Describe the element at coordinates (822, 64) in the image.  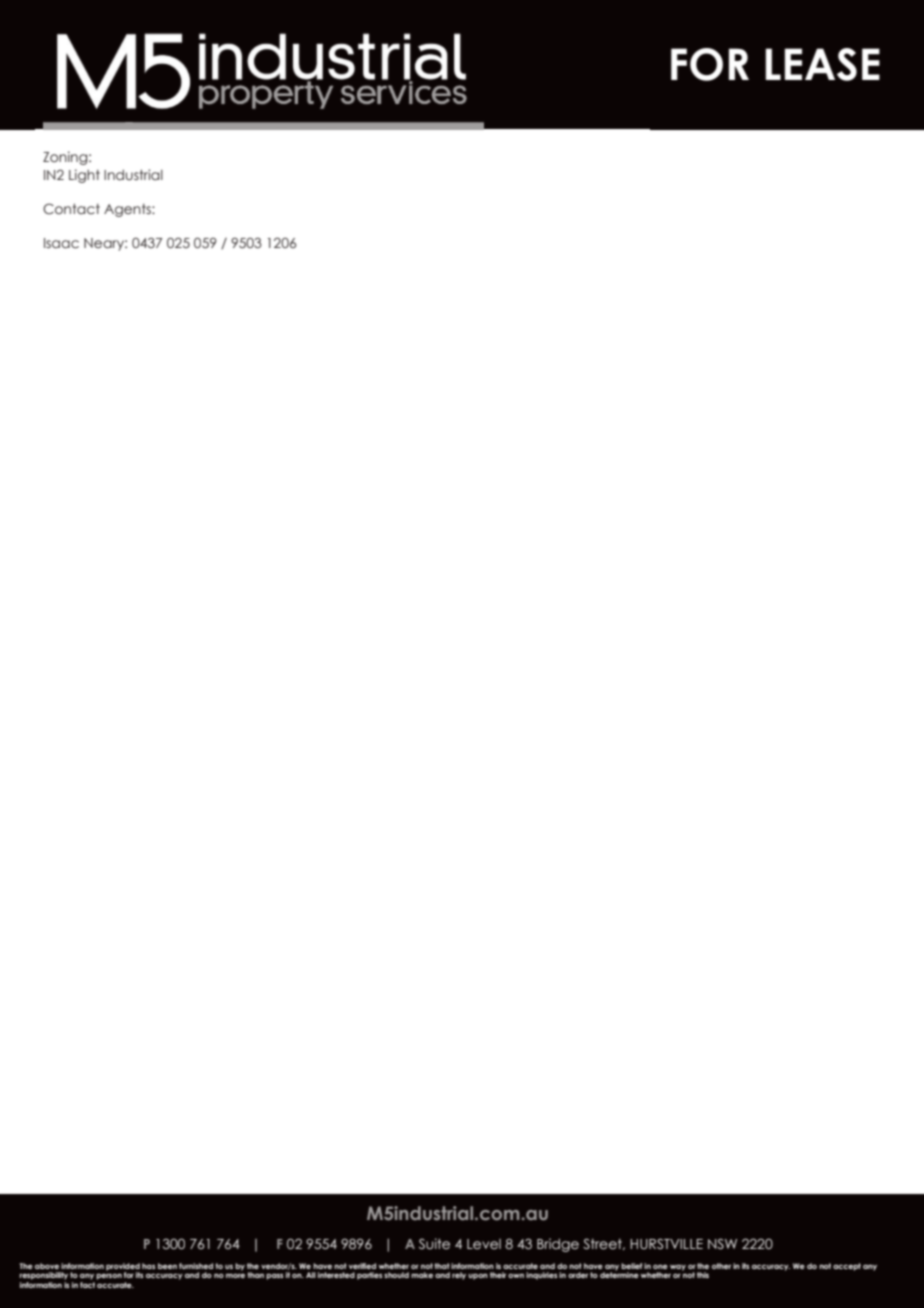
I see `LEASE` at that location.
